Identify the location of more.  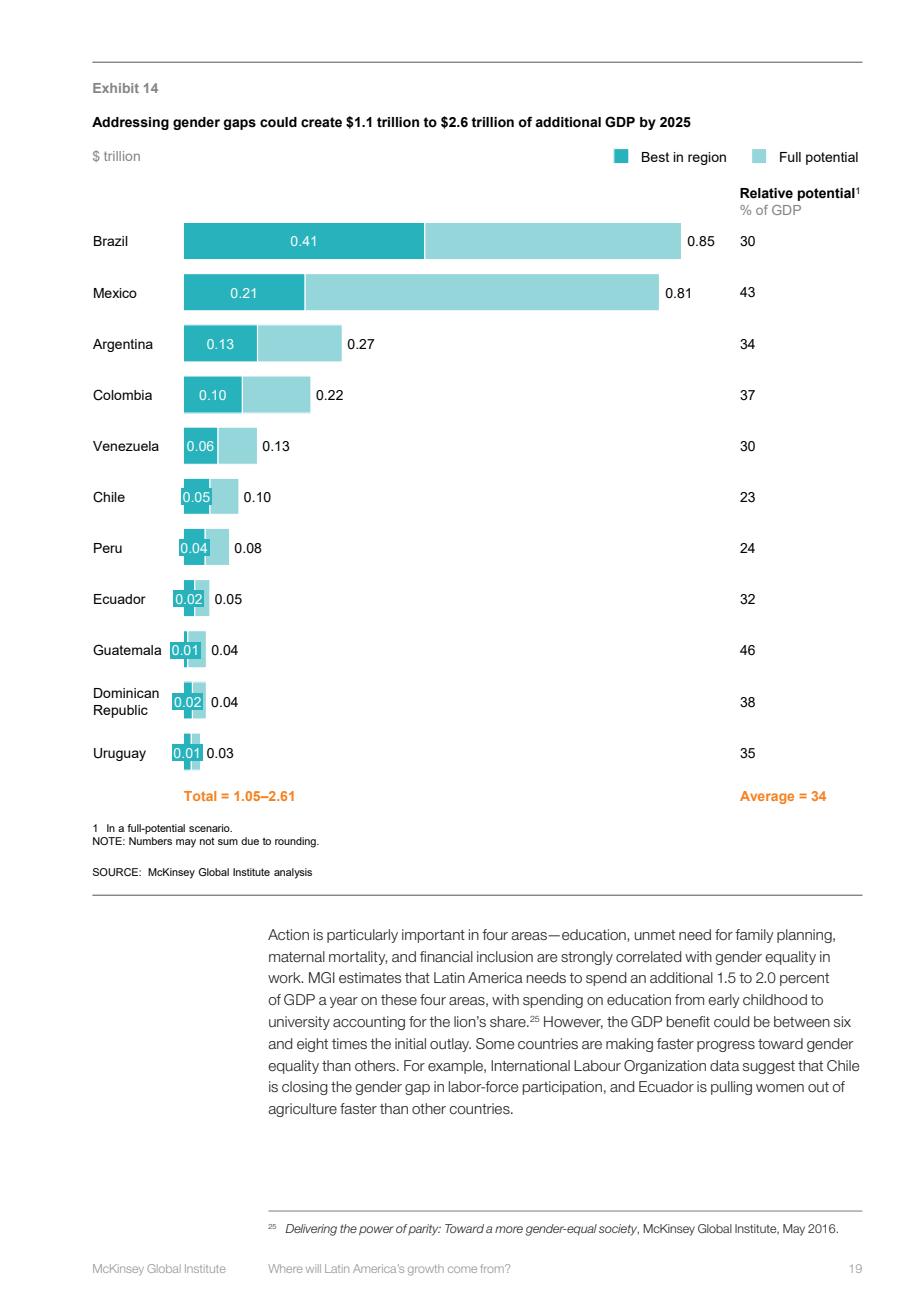
(509, 1229).
